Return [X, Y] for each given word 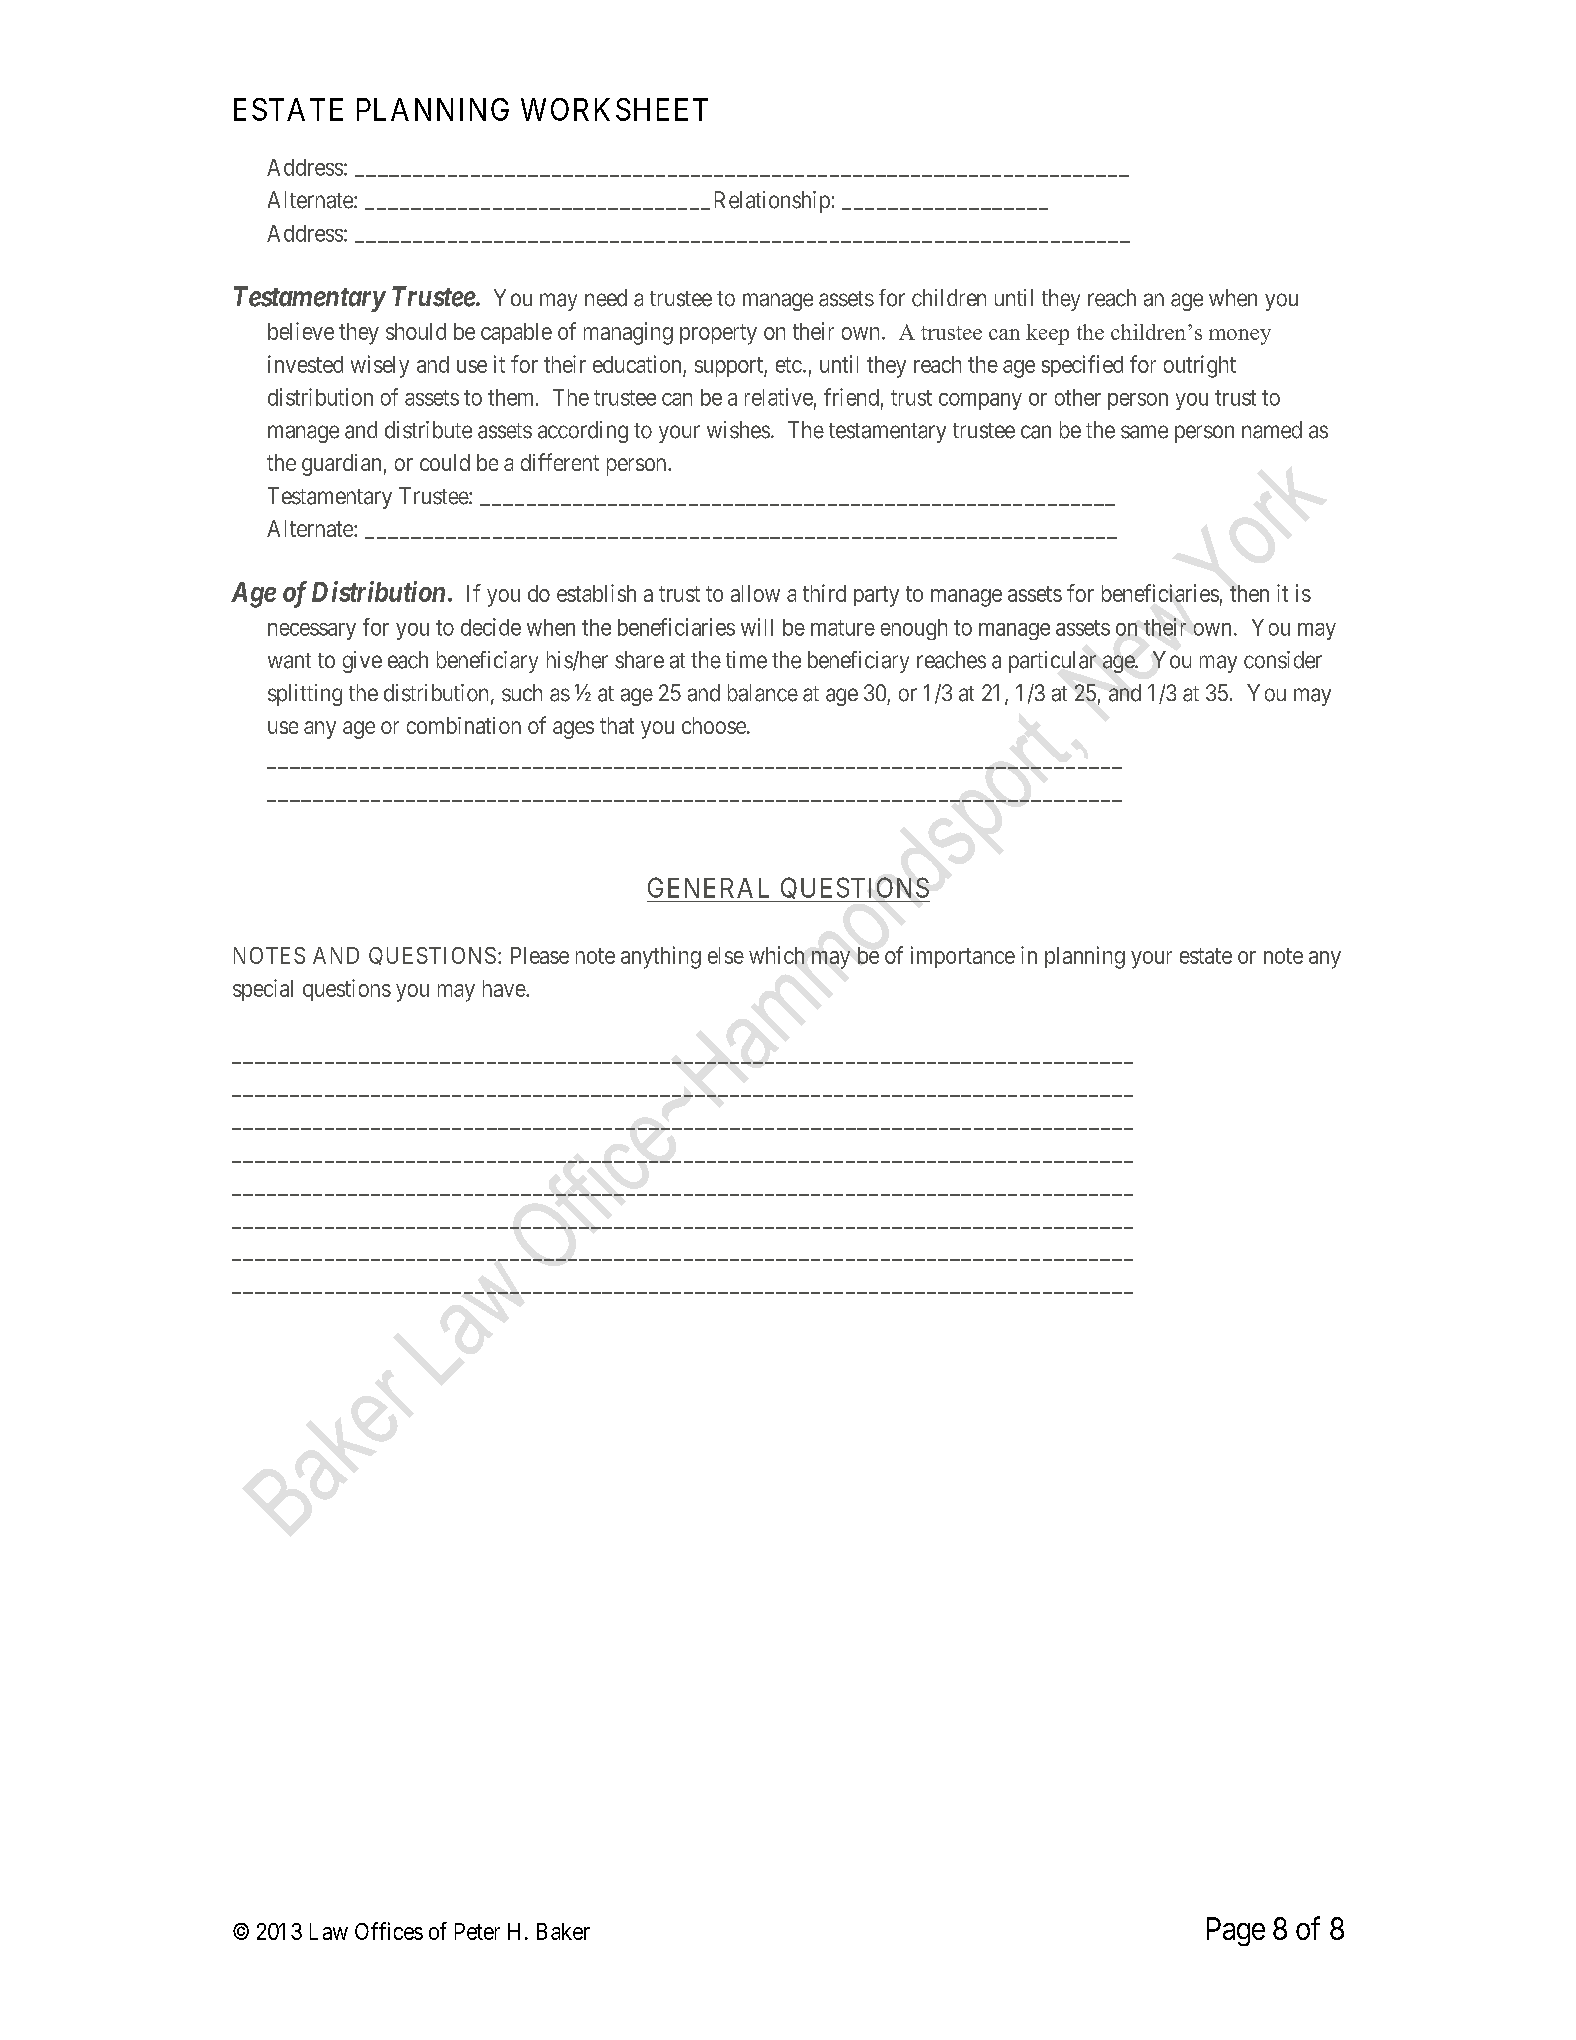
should [416, 331]
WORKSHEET [614, 109]
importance [963, 957]
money [1240, 337]
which [776, 955]
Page [1236, 1931]
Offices [389, 1931]
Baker [563, 1931]
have [505, 988]
